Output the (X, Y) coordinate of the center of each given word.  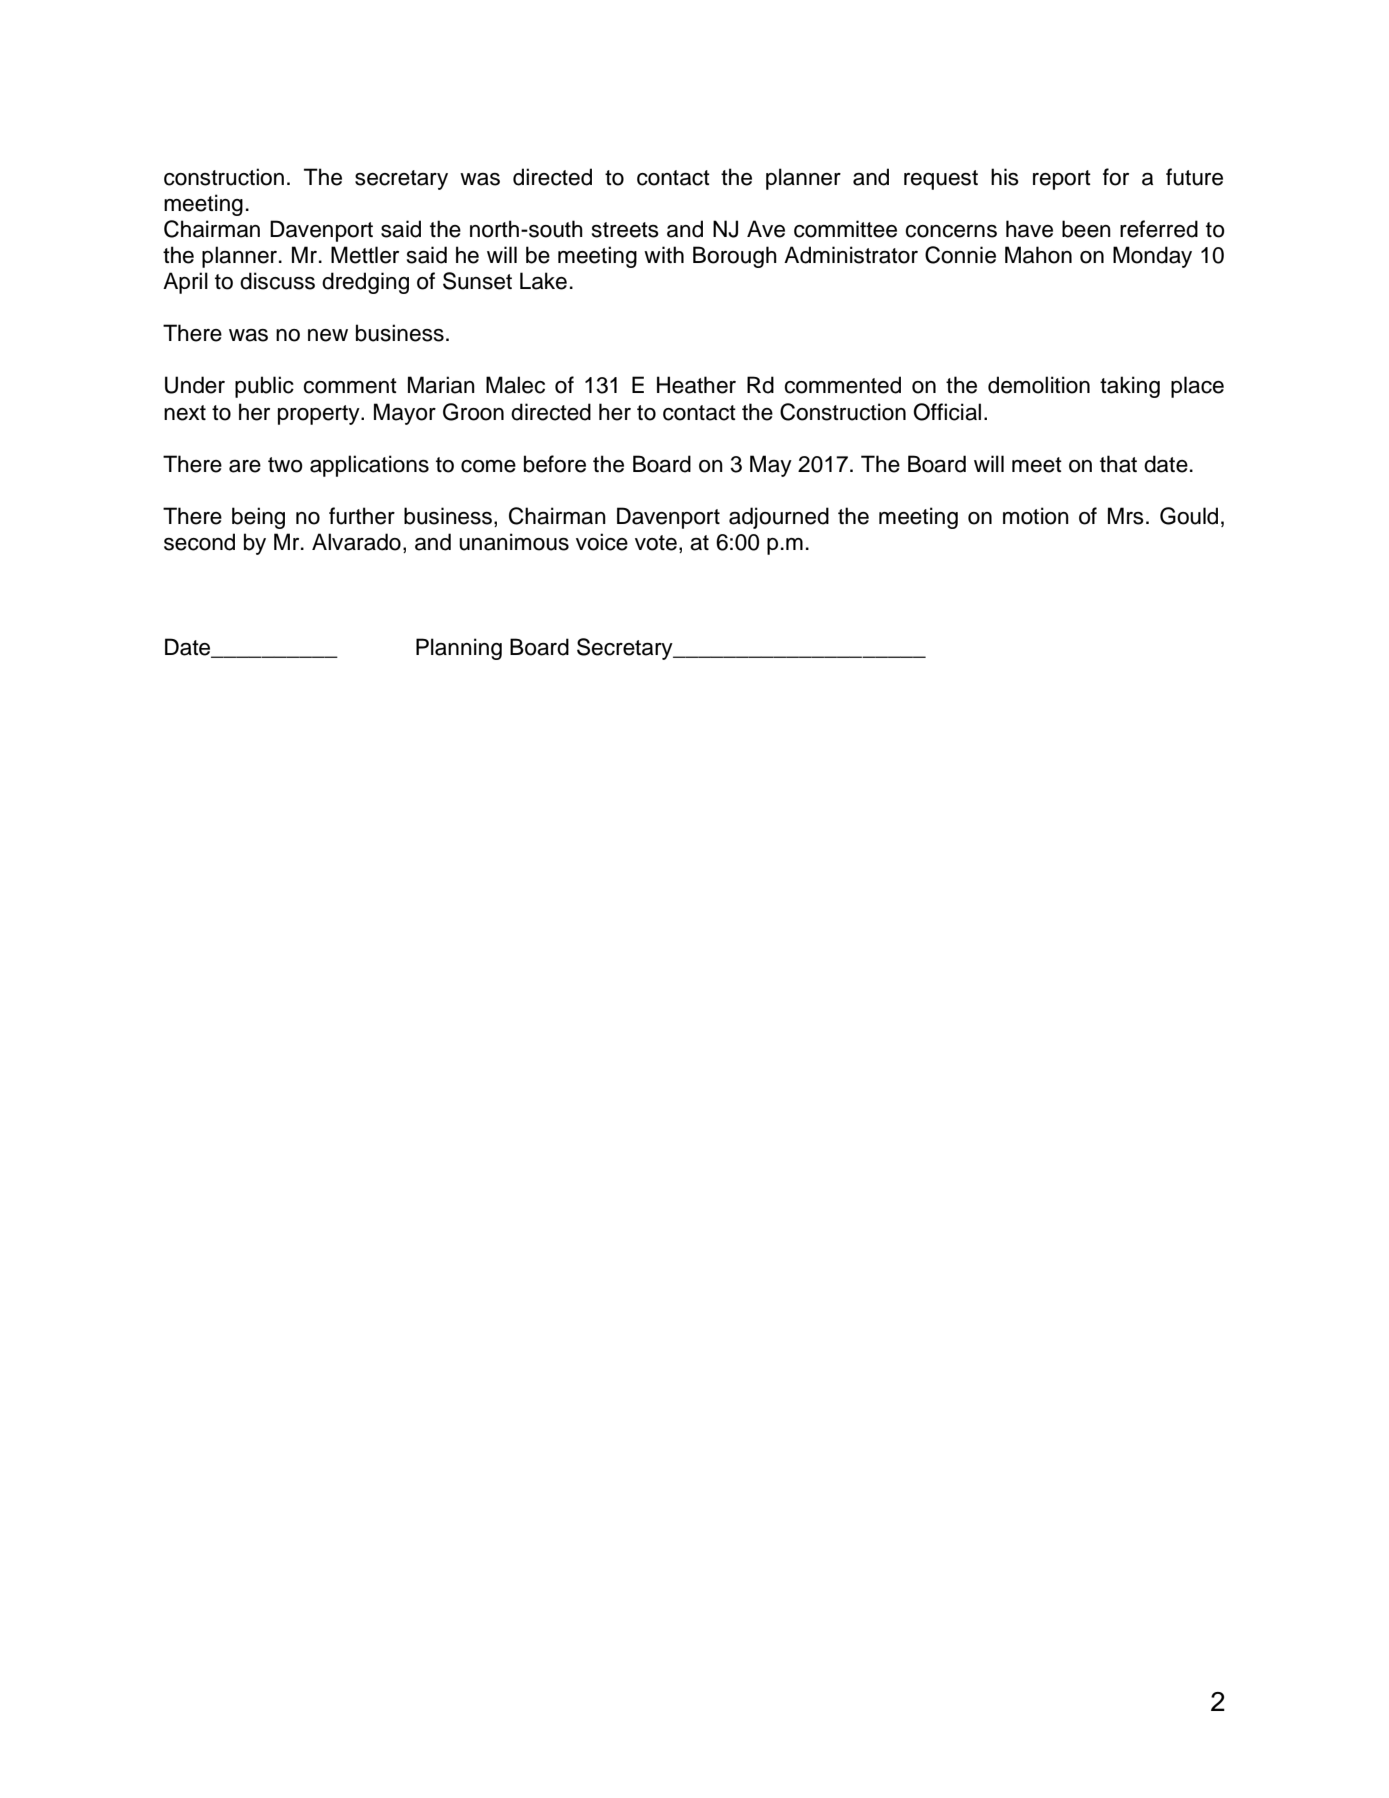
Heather (696, 385)
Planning (459, 649)
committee (845, 229)
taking (1130, 387)
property (320, 415)
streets (625, 230)
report (1062, 180)
